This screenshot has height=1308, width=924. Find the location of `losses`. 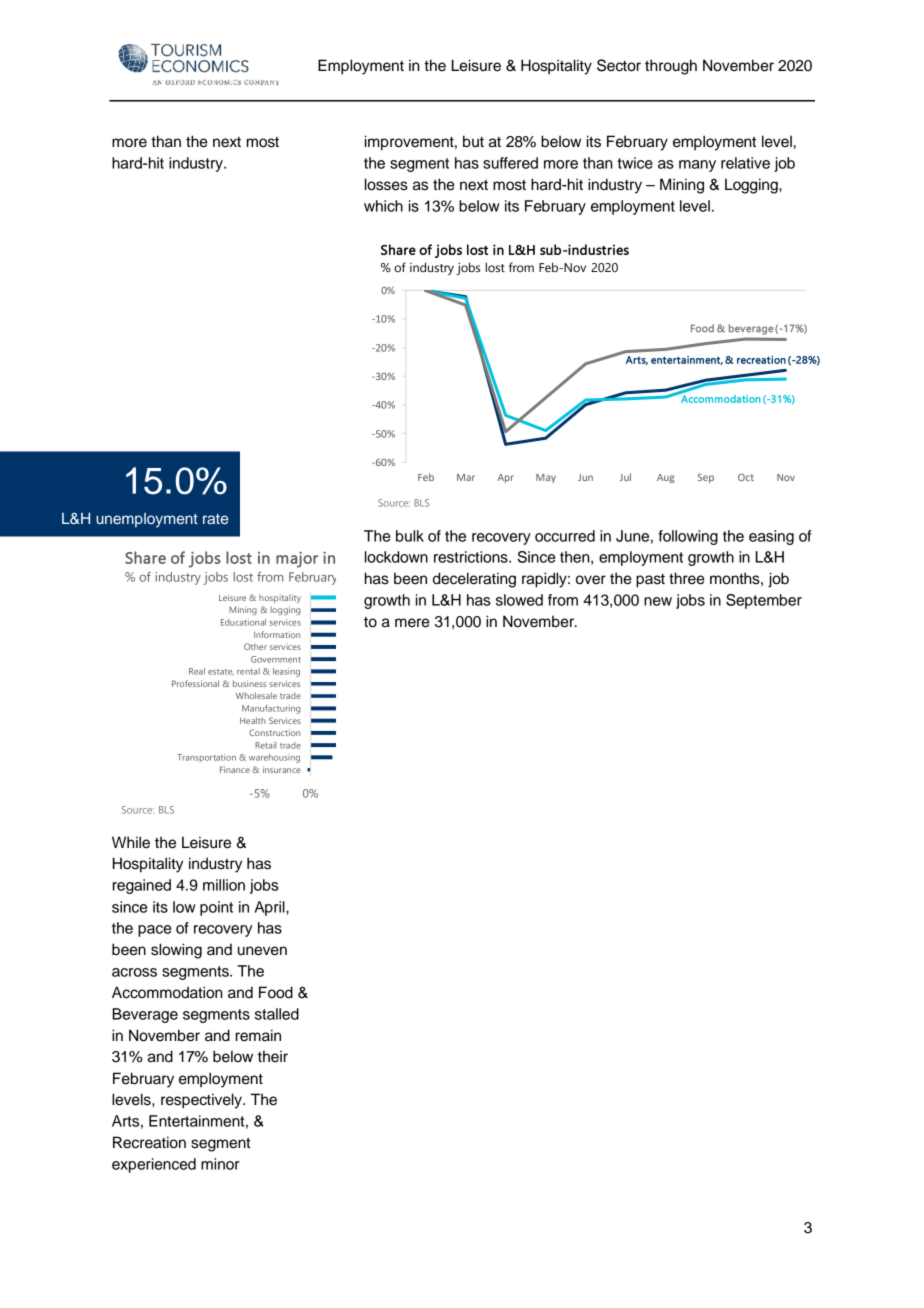

losses is located at coordinates (386, 184).
